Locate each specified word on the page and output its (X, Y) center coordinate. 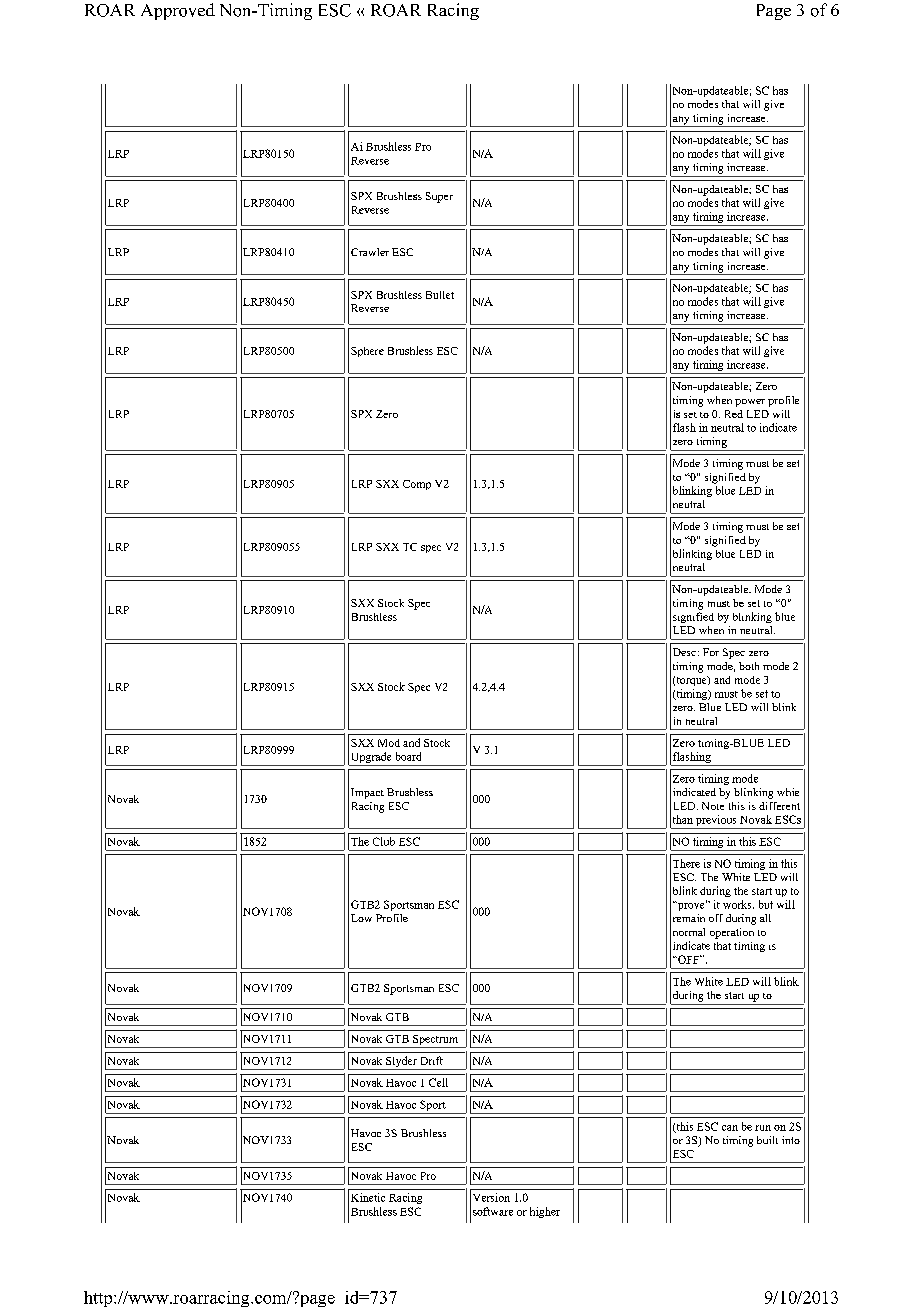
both (749, 666)
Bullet (440, 295)
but (766, 904)
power (750, 403)
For (711, 652)
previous (716, 822)
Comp (417, 485)
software (493, 1211)
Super (439, 197)
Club (384, 841)
